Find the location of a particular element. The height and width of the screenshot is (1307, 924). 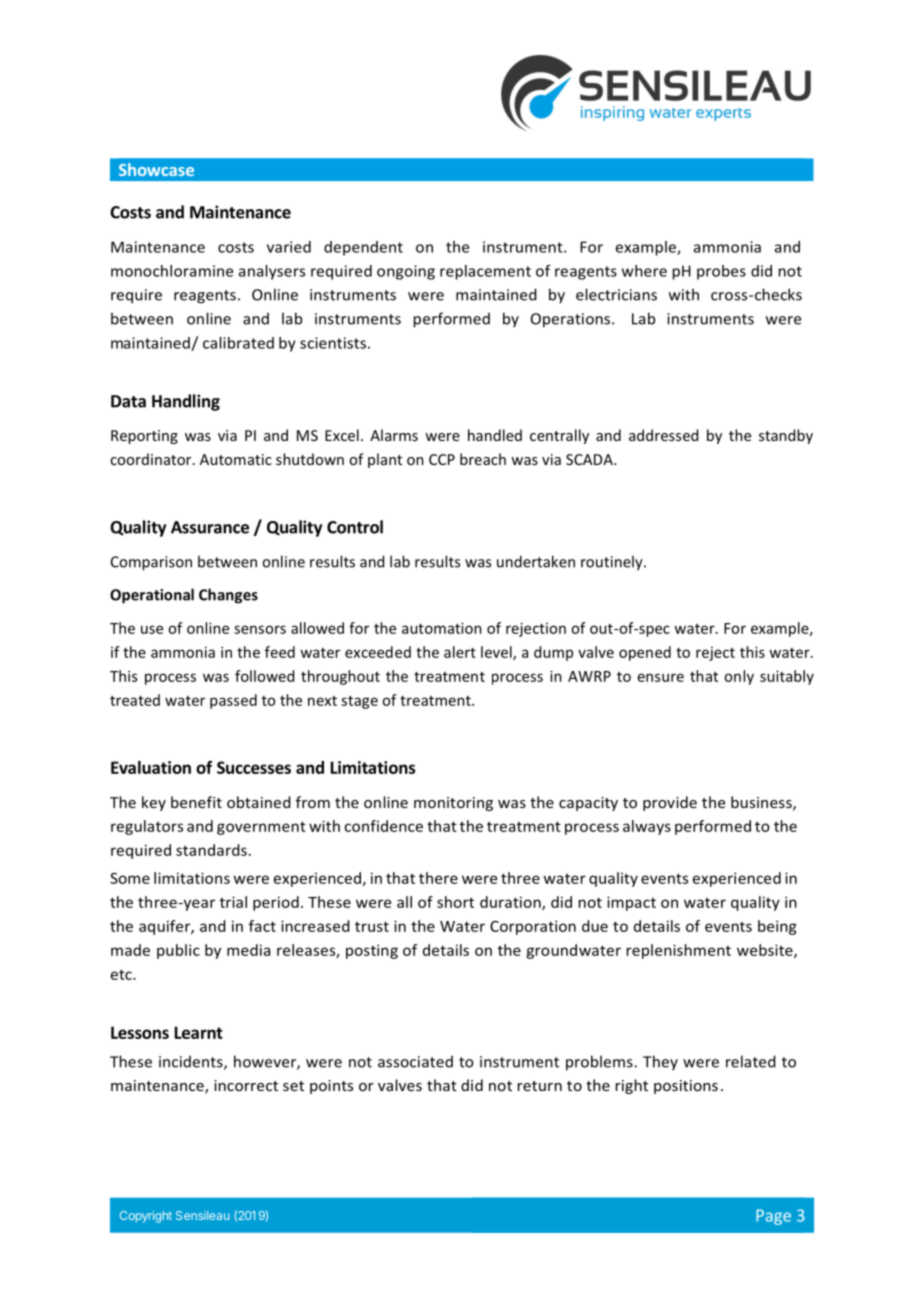

Handling is located at coordinates (186, 402).
